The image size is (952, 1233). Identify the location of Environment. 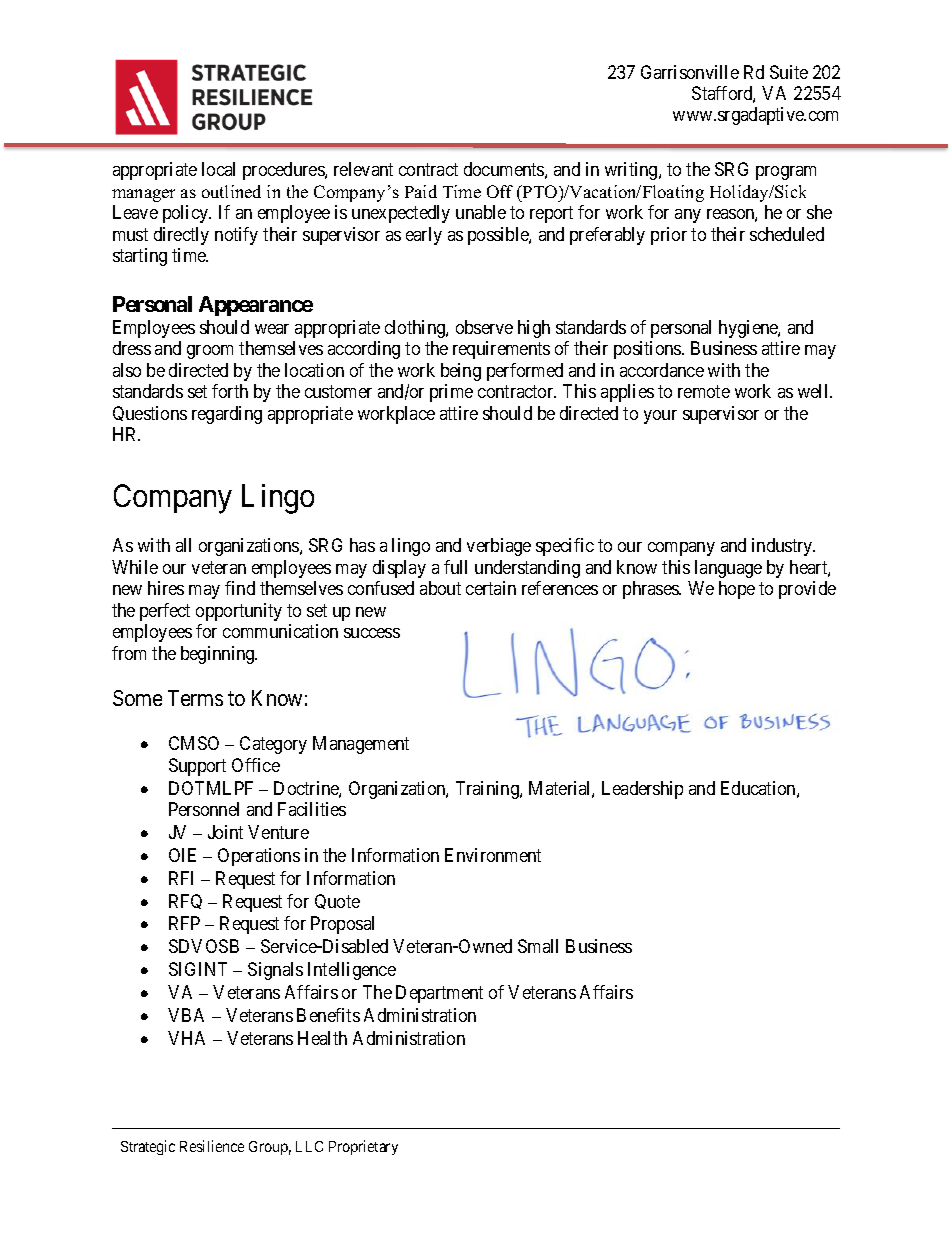
(493, 855).
